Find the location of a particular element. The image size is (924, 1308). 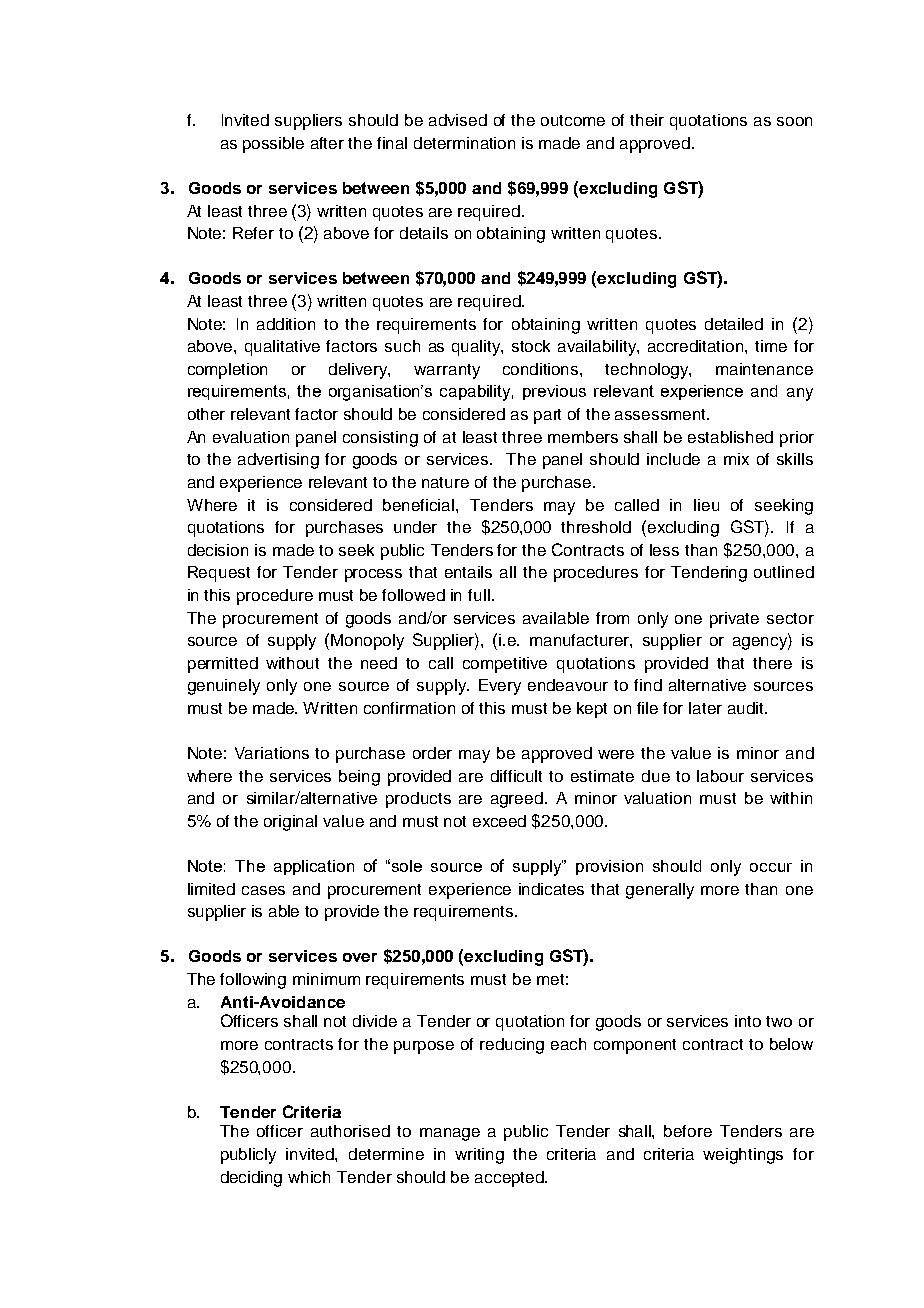

writing is located at coordinates (479, 1156).
